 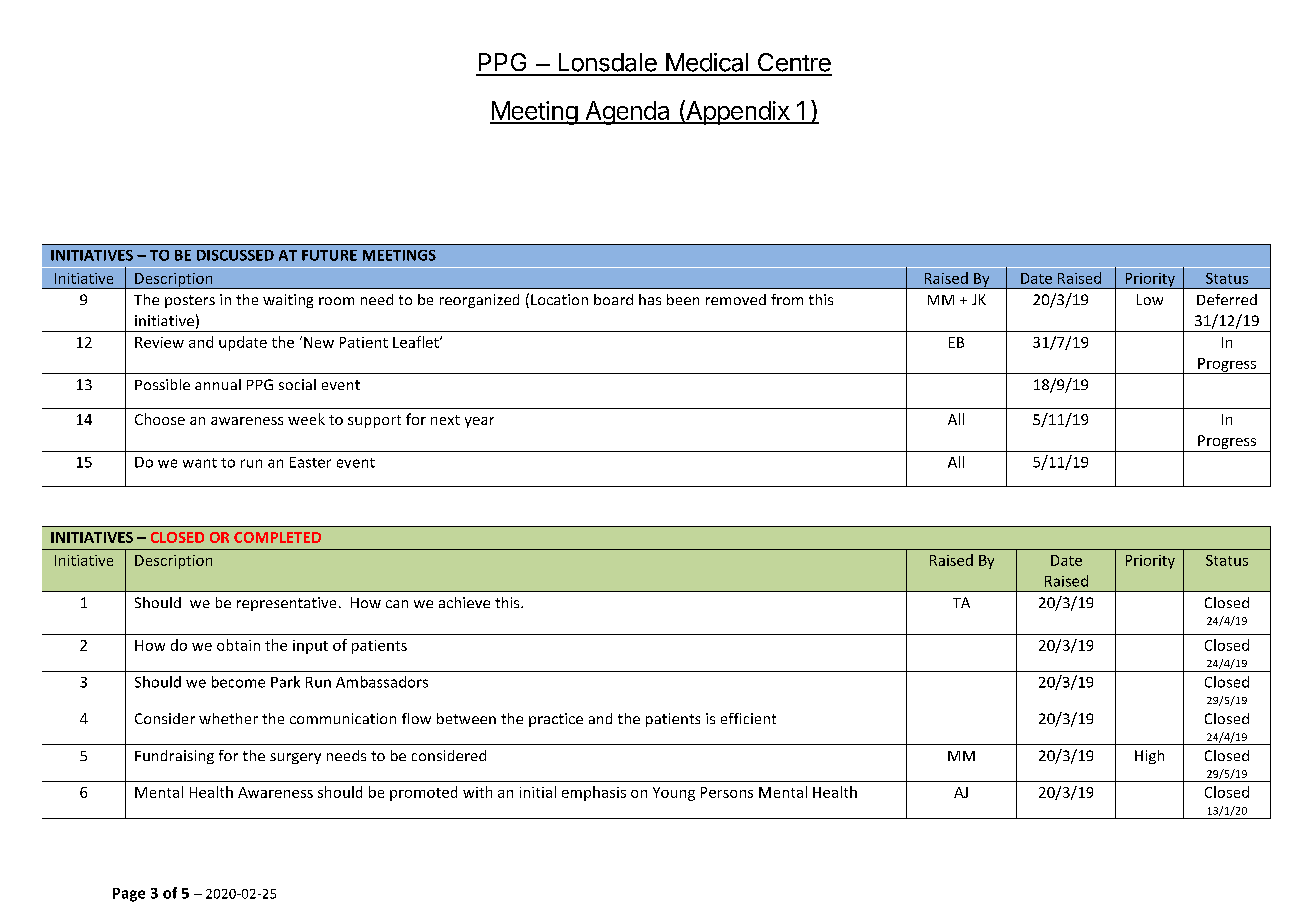 What do you see at coordinates (129, 895) in the screenshot?
I see `Page` at bounding box center [129, 895].
